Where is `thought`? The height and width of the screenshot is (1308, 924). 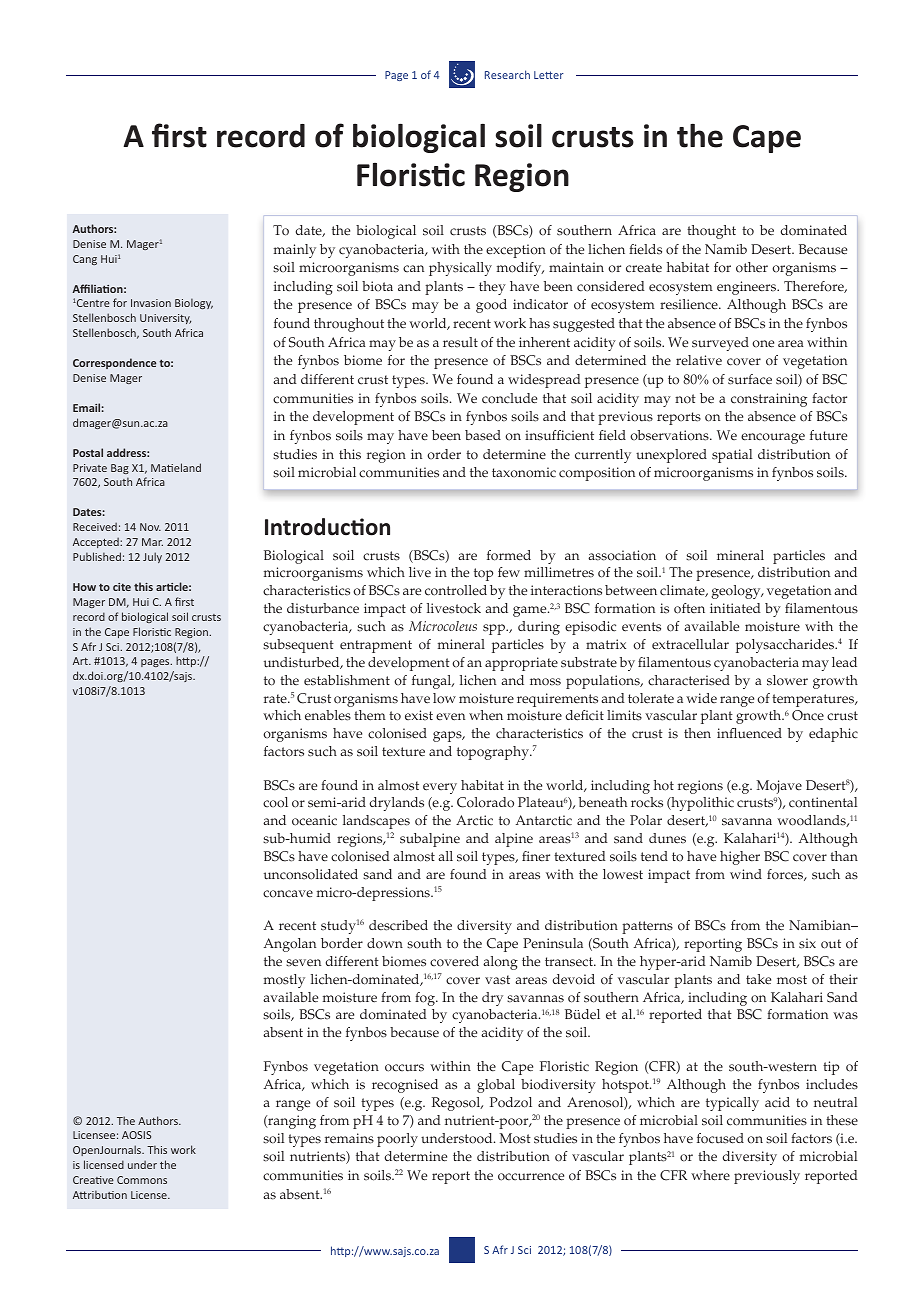 thought is located at coordinates (711, 232).
